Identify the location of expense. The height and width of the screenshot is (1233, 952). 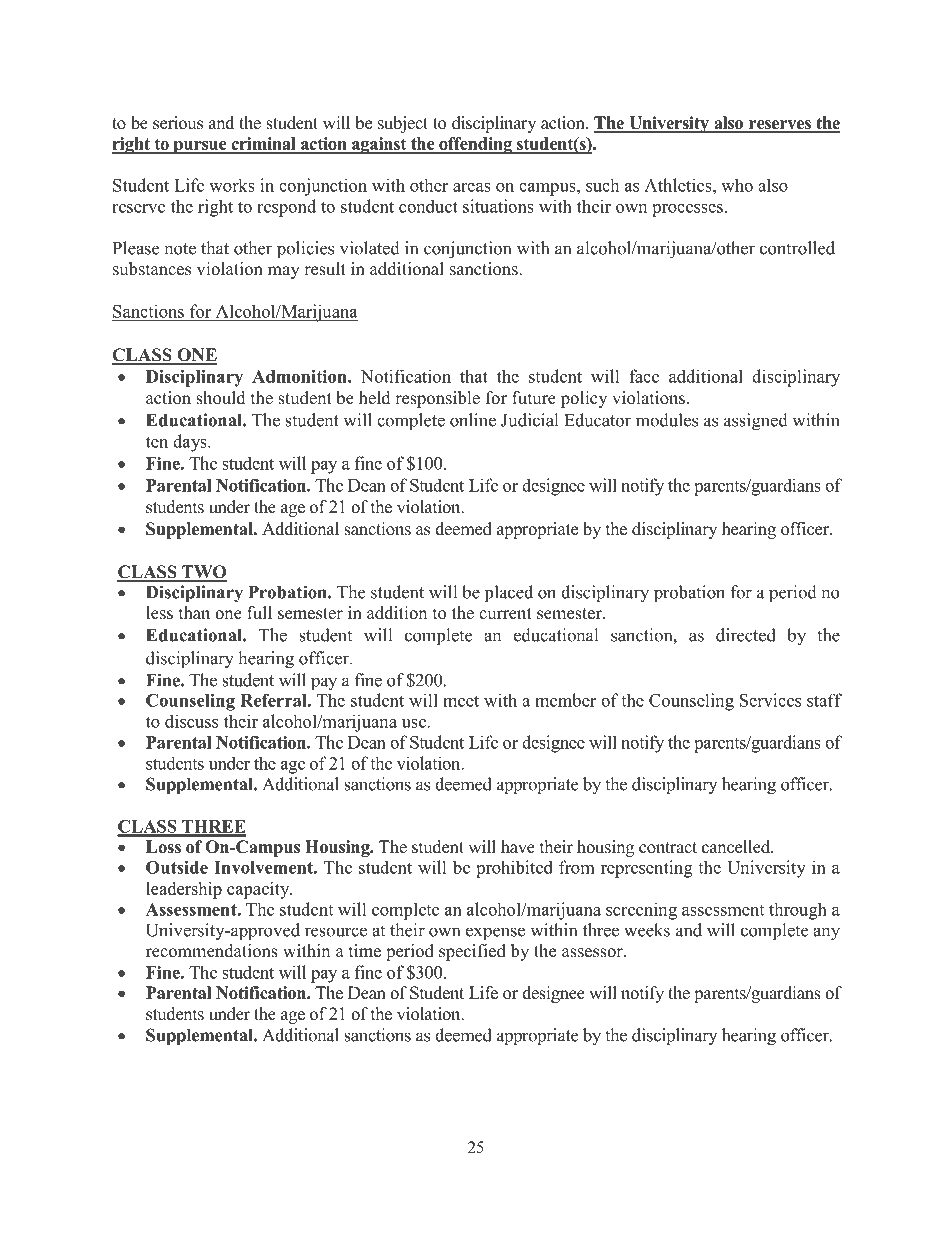
(495, 934).
